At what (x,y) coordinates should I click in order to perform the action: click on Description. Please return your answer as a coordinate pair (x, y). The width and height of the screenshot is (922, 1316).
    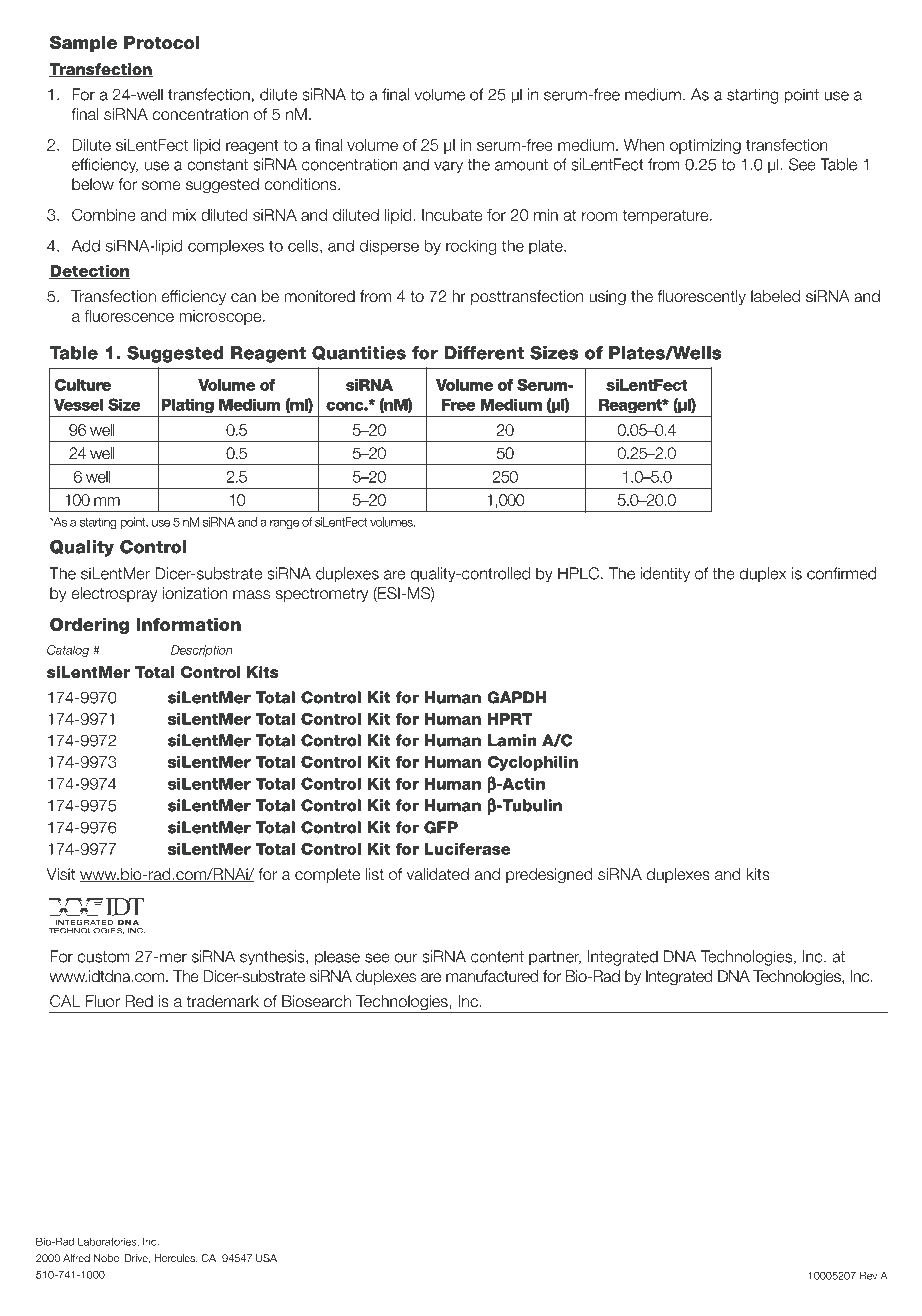
    Looking at the image, I should click on (202, 651).
